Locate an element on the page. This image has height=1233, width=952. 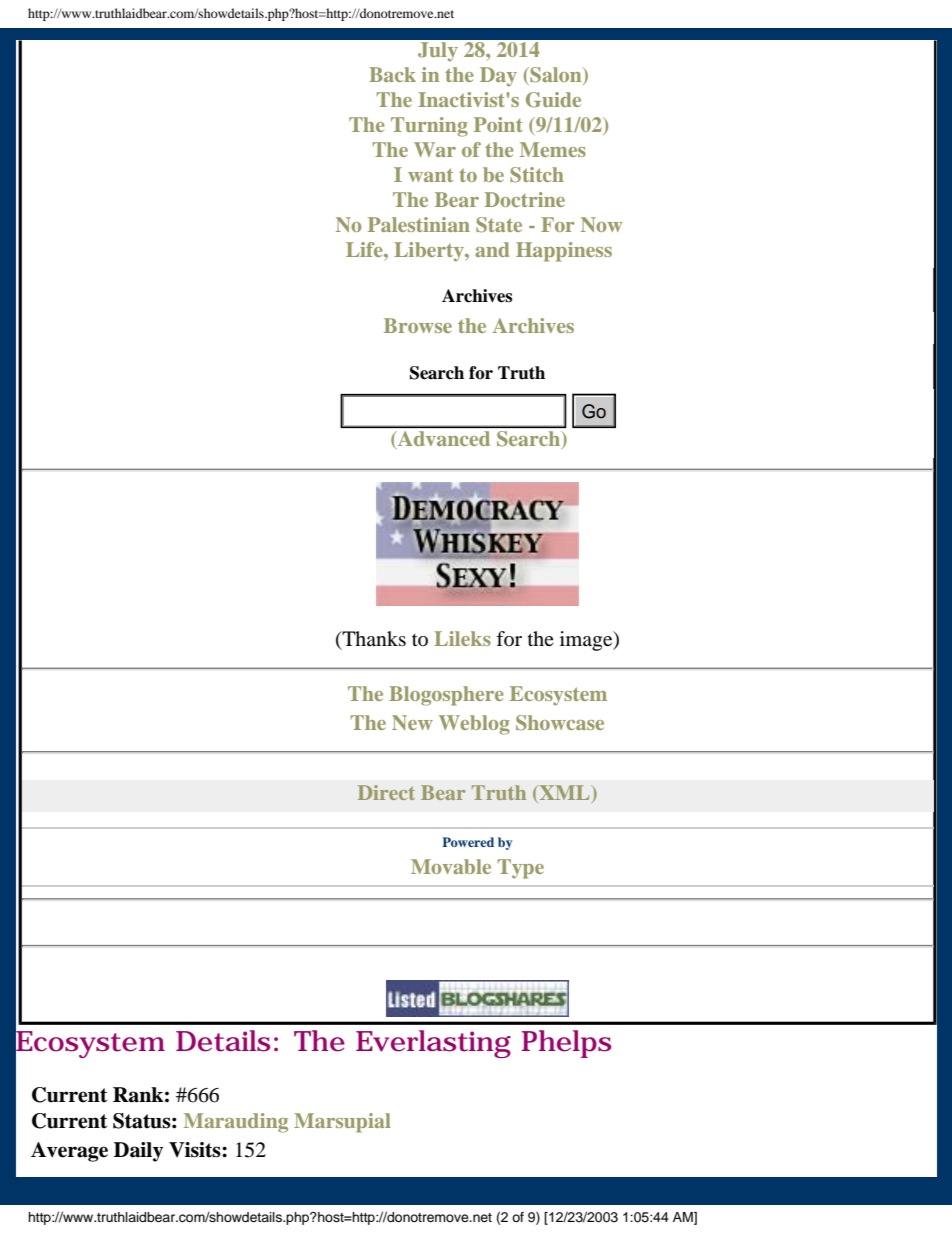
Turning is located at coordinates (429, 127).
